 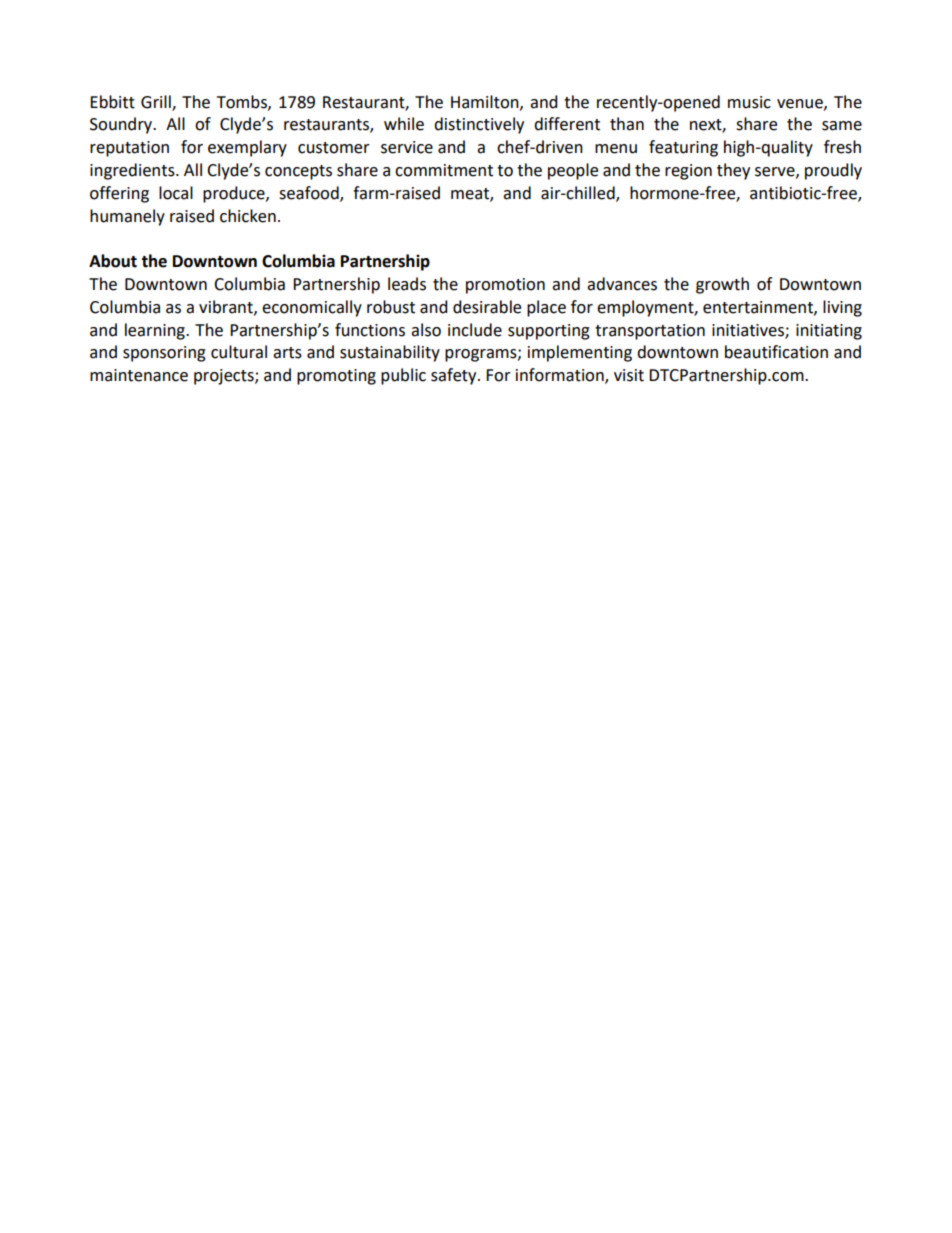 What do you see at coordinates (248, 216) in the screenshot?
I see `chicken` at bounding box center [248, 216].
